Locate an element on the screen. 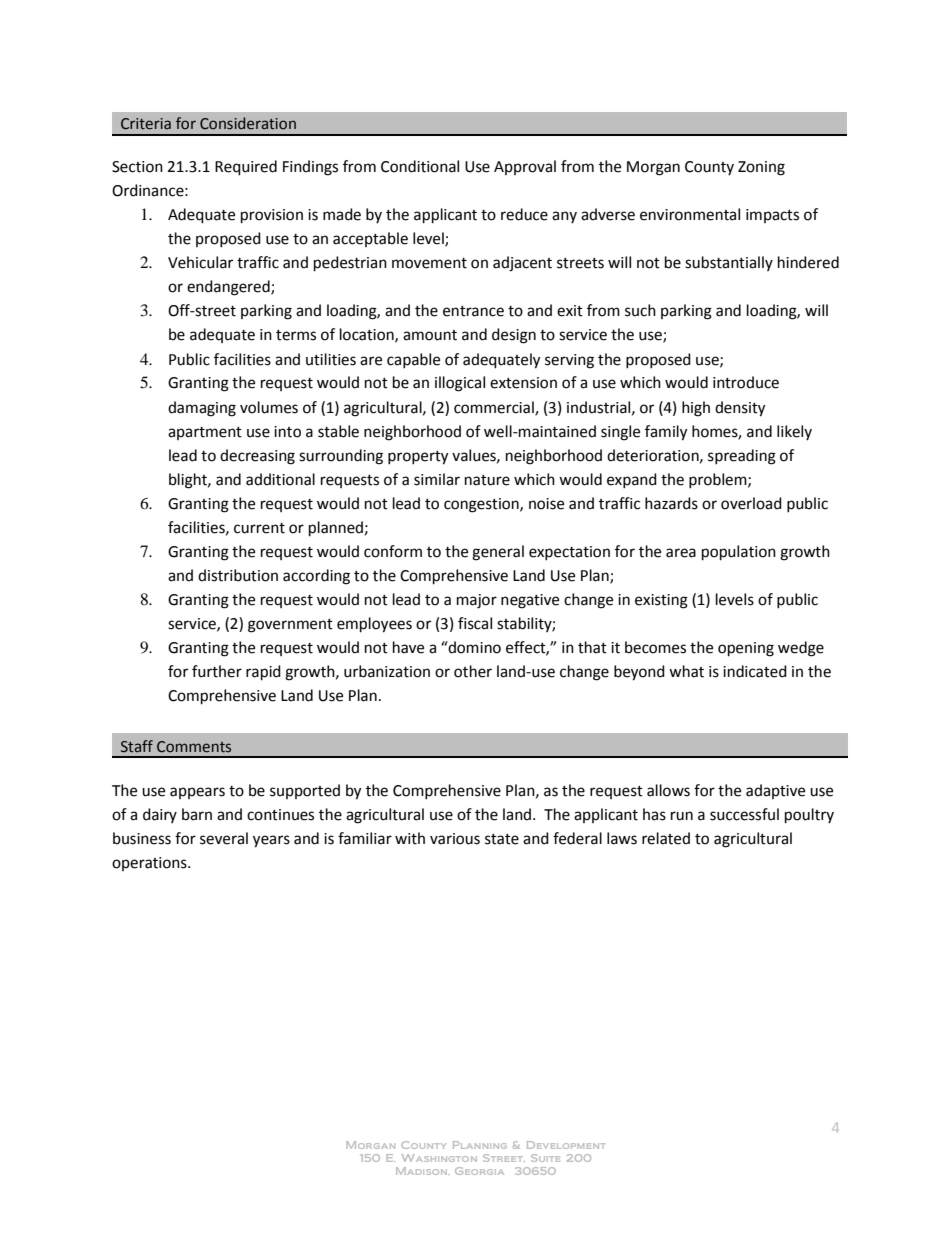  Zoning is located at coordinates (761, 168).
